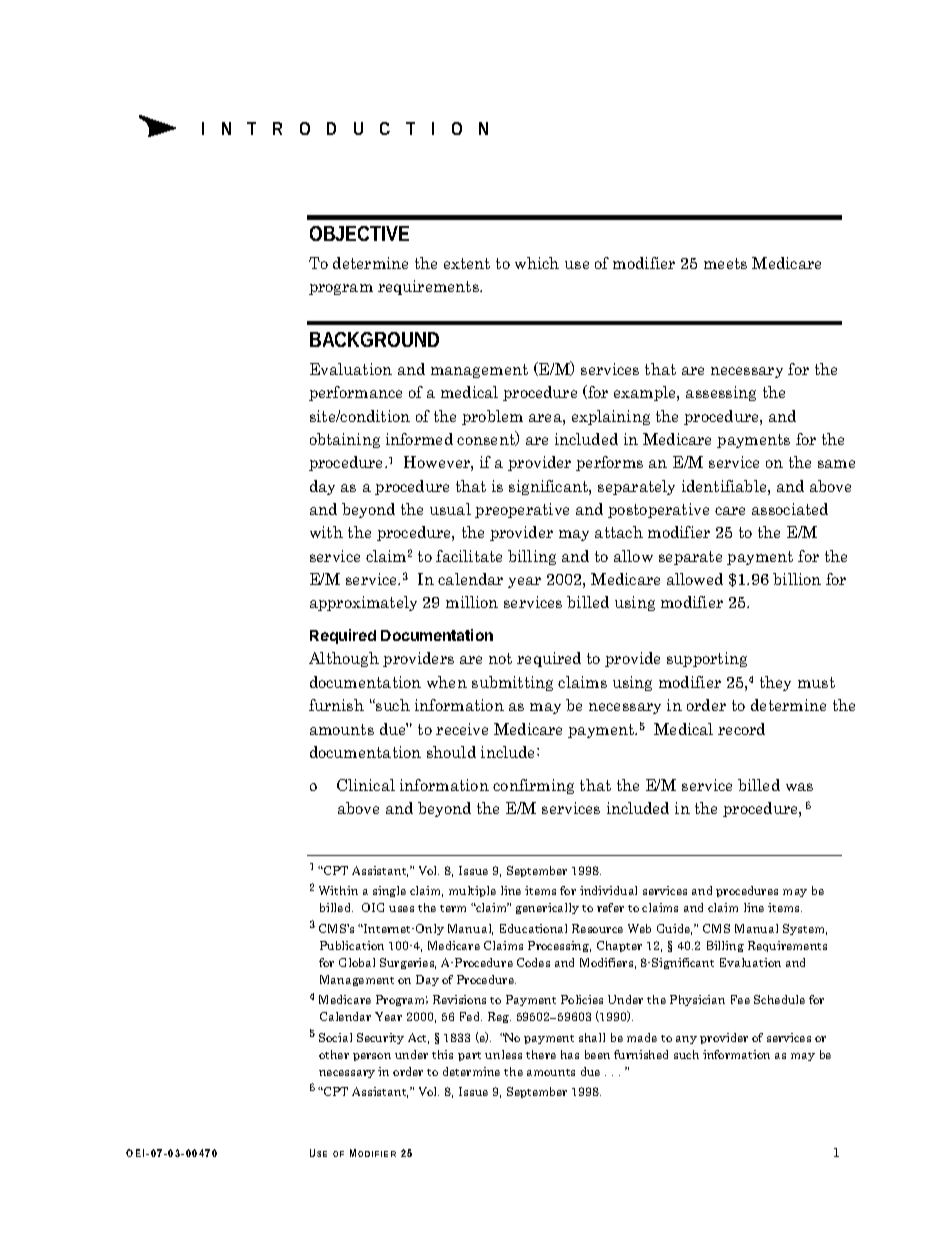 Image resolution: width=952 pixels, height=1233 pixels. What do you see at coordinates (512, 683) in the image?
I see `submitting` at bounding box center [512, 683].
